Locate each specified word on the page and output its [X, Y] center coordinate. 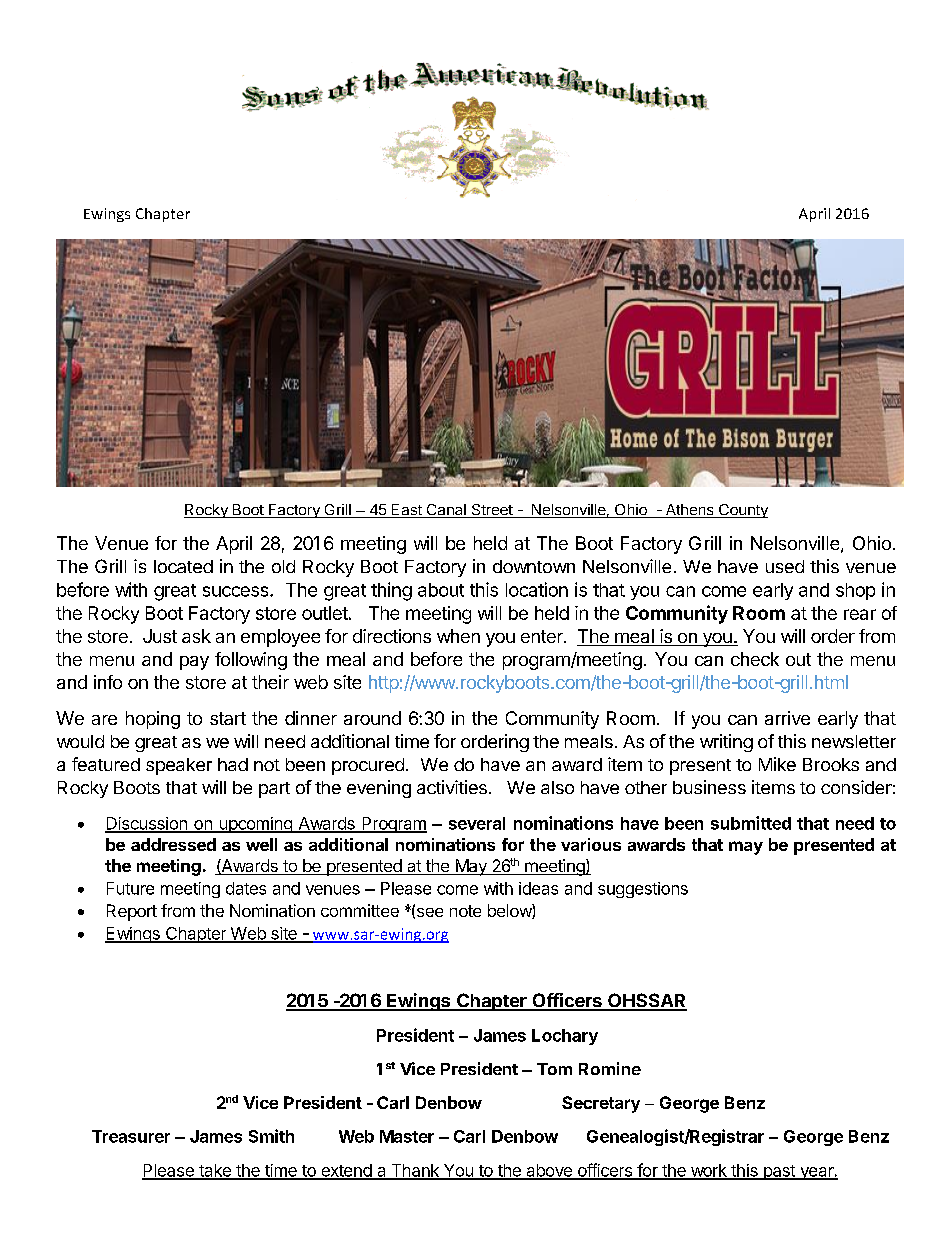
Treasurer [131, 1136]
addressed [173, 844]
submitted [751, 823]
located [183, 566]
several [477, 823]
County [742, 511]
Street [492, 511]
